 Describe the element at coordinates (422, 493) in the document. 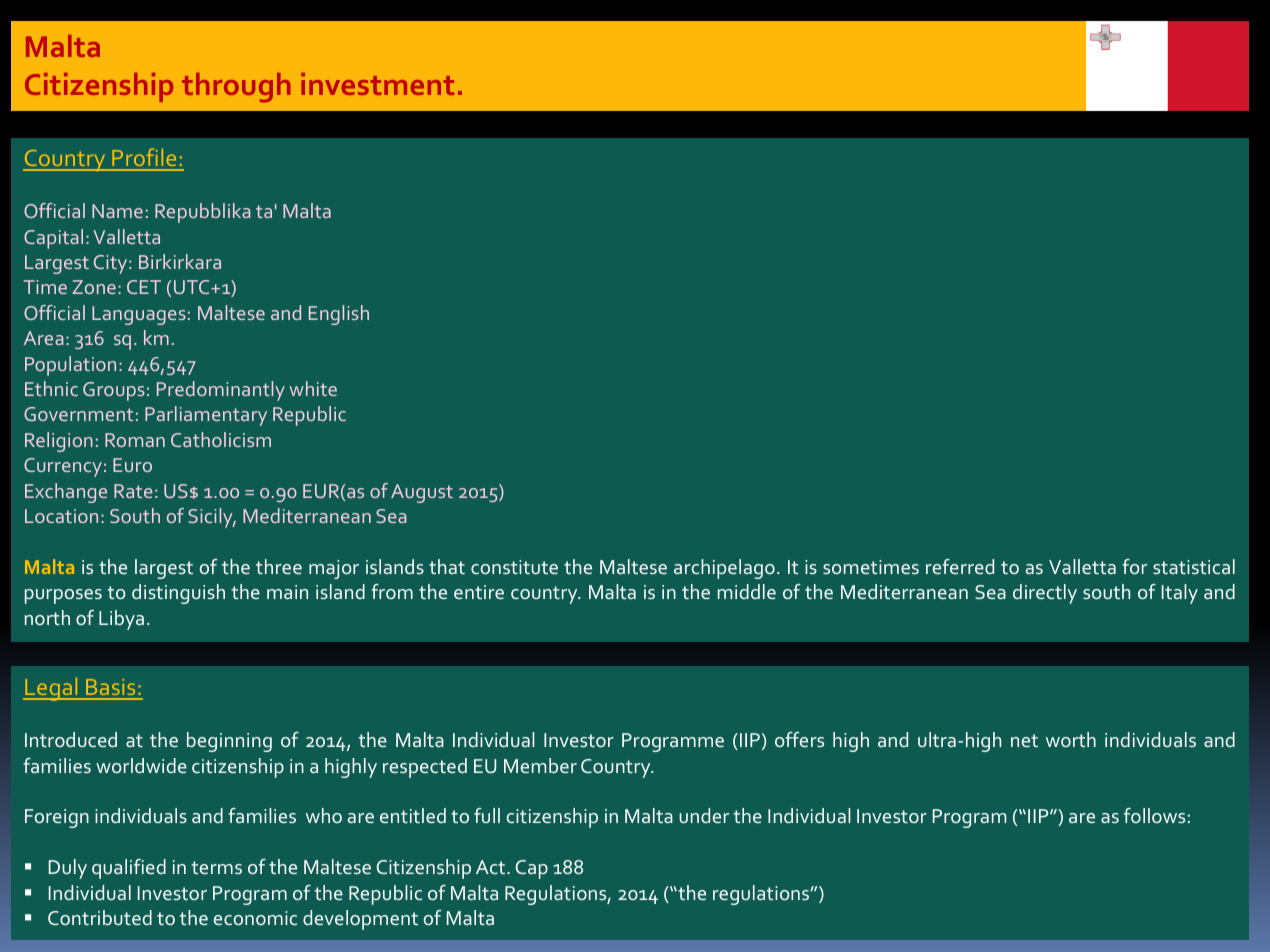

I see `August` at that location.
